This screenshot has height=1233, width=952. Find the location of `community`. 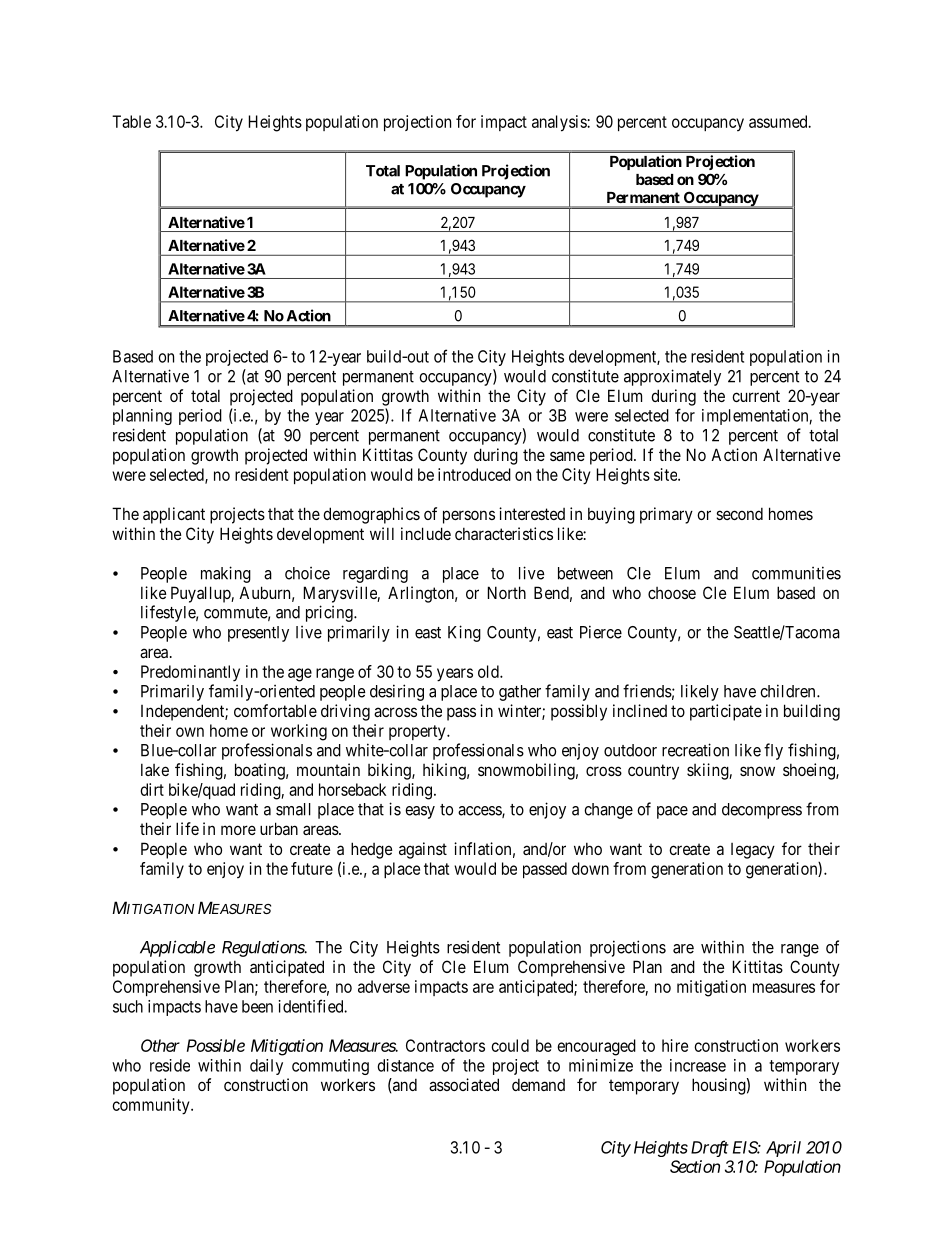

community is located at coordinates (152, 1106).
